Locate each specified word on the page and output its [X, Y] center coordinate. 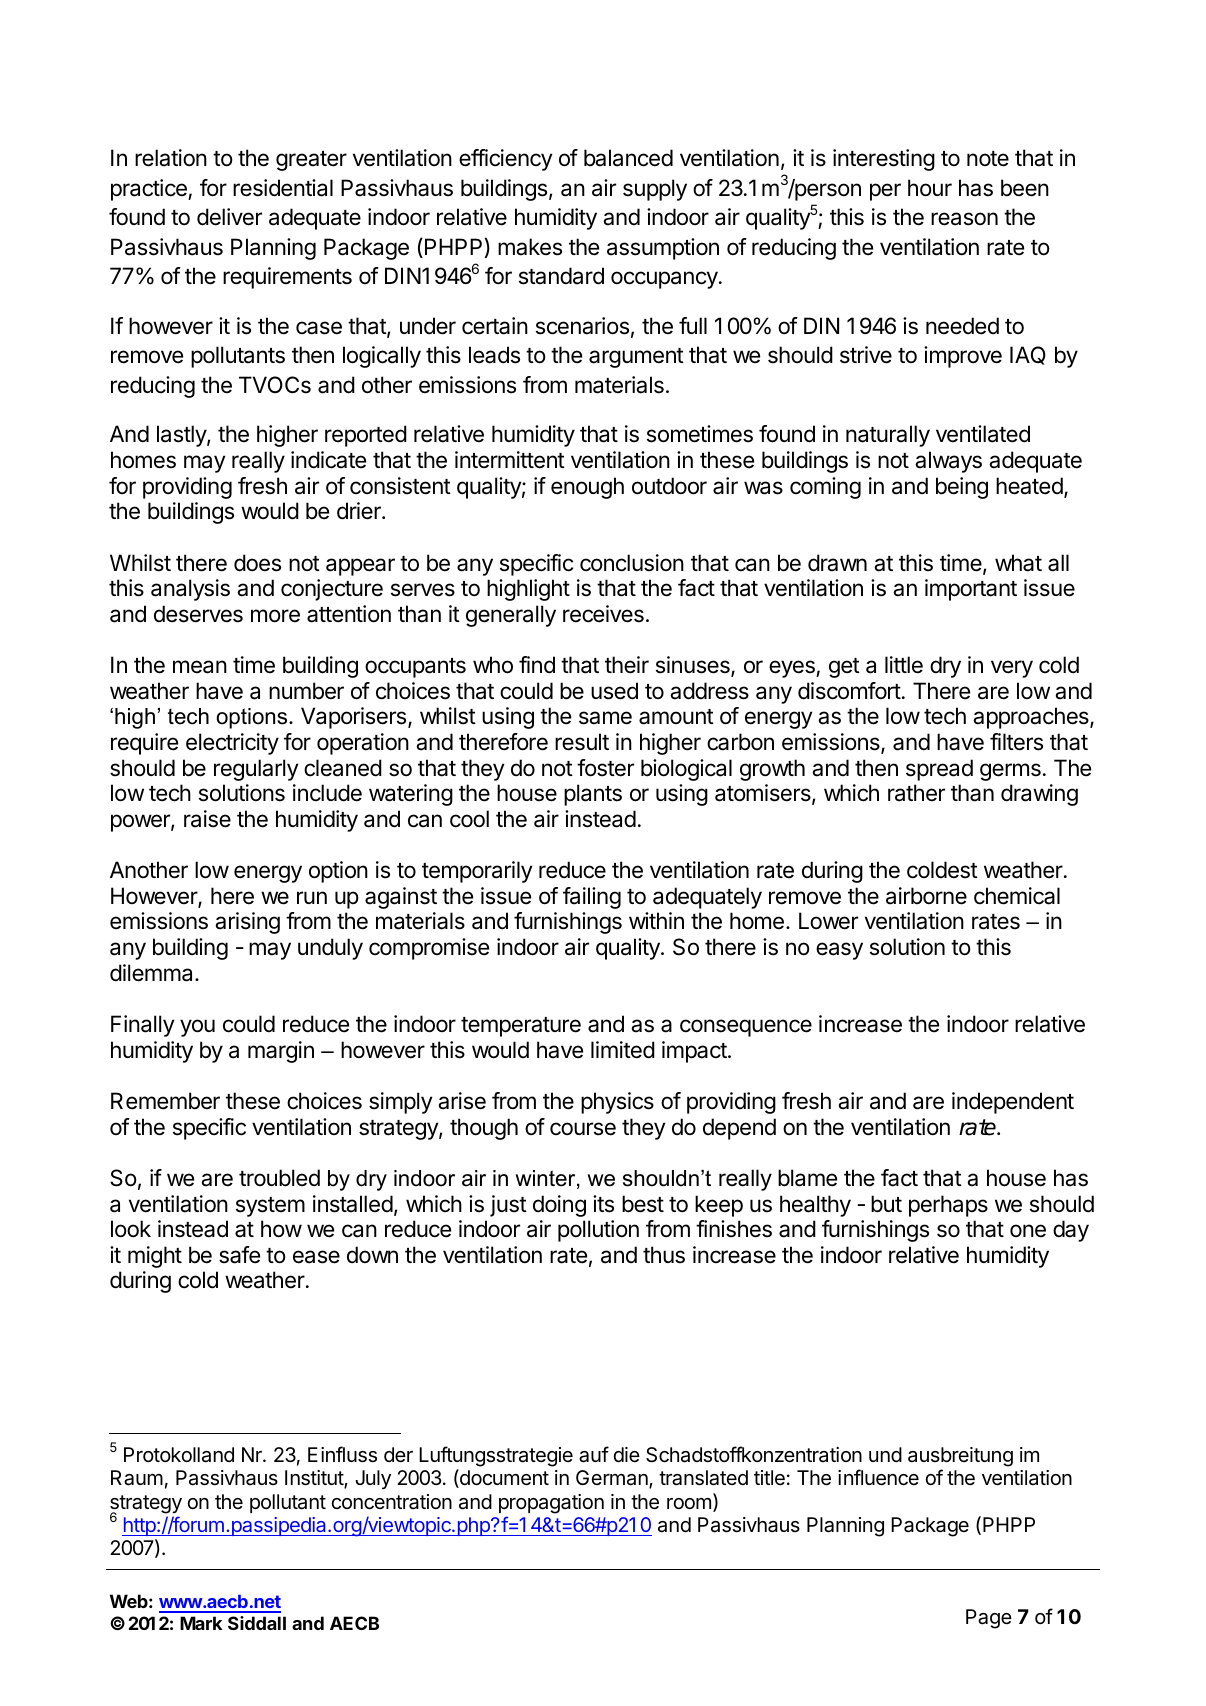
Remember [165, 1101]
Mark [201, 1623]
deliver [229, 217]
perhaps [948, 1206]
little [904, 665]
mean [200, 667]
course [583, 1129]
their [627, 665]
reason [964, 219]
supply [655, 190]
